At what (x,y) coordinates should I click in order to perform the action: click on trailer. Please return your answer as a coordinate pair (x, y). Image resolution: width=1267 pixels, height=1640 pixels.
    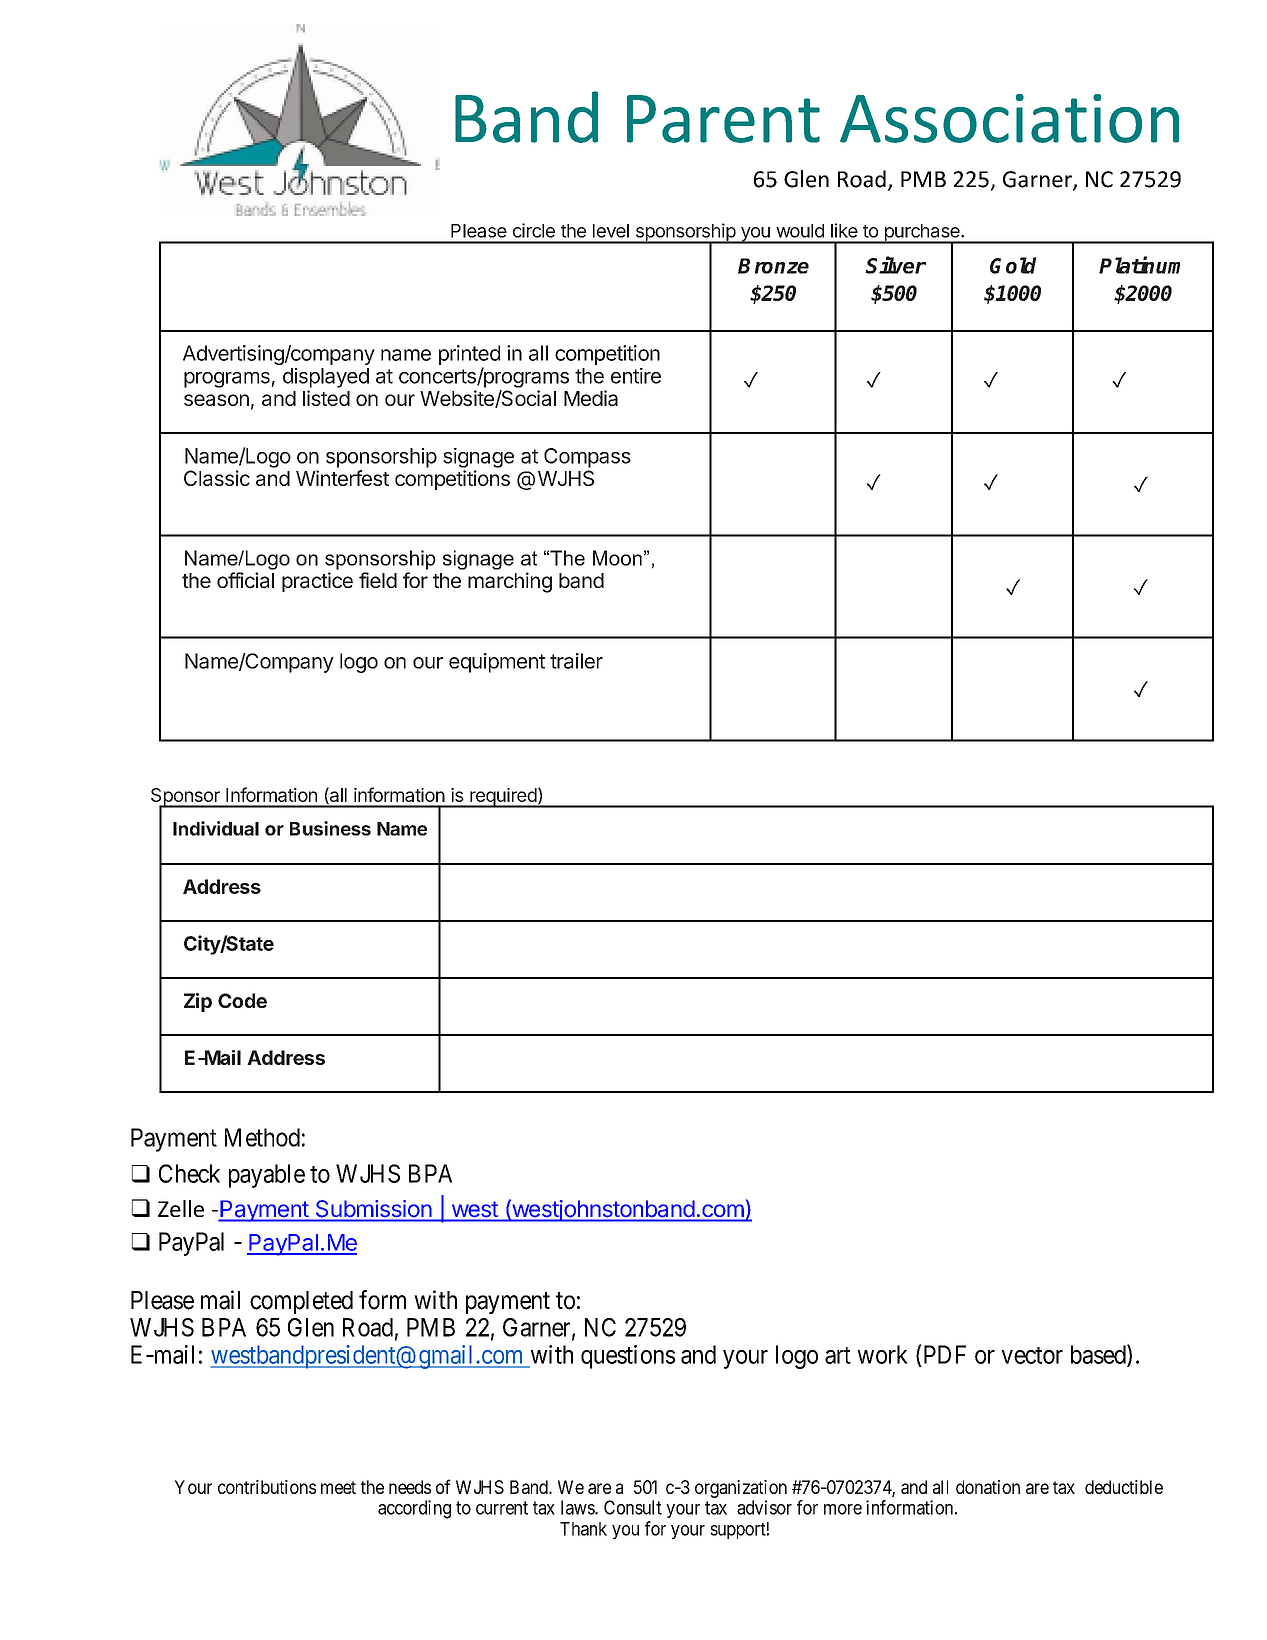
    Looking at the image, I should click on (576, 661).
